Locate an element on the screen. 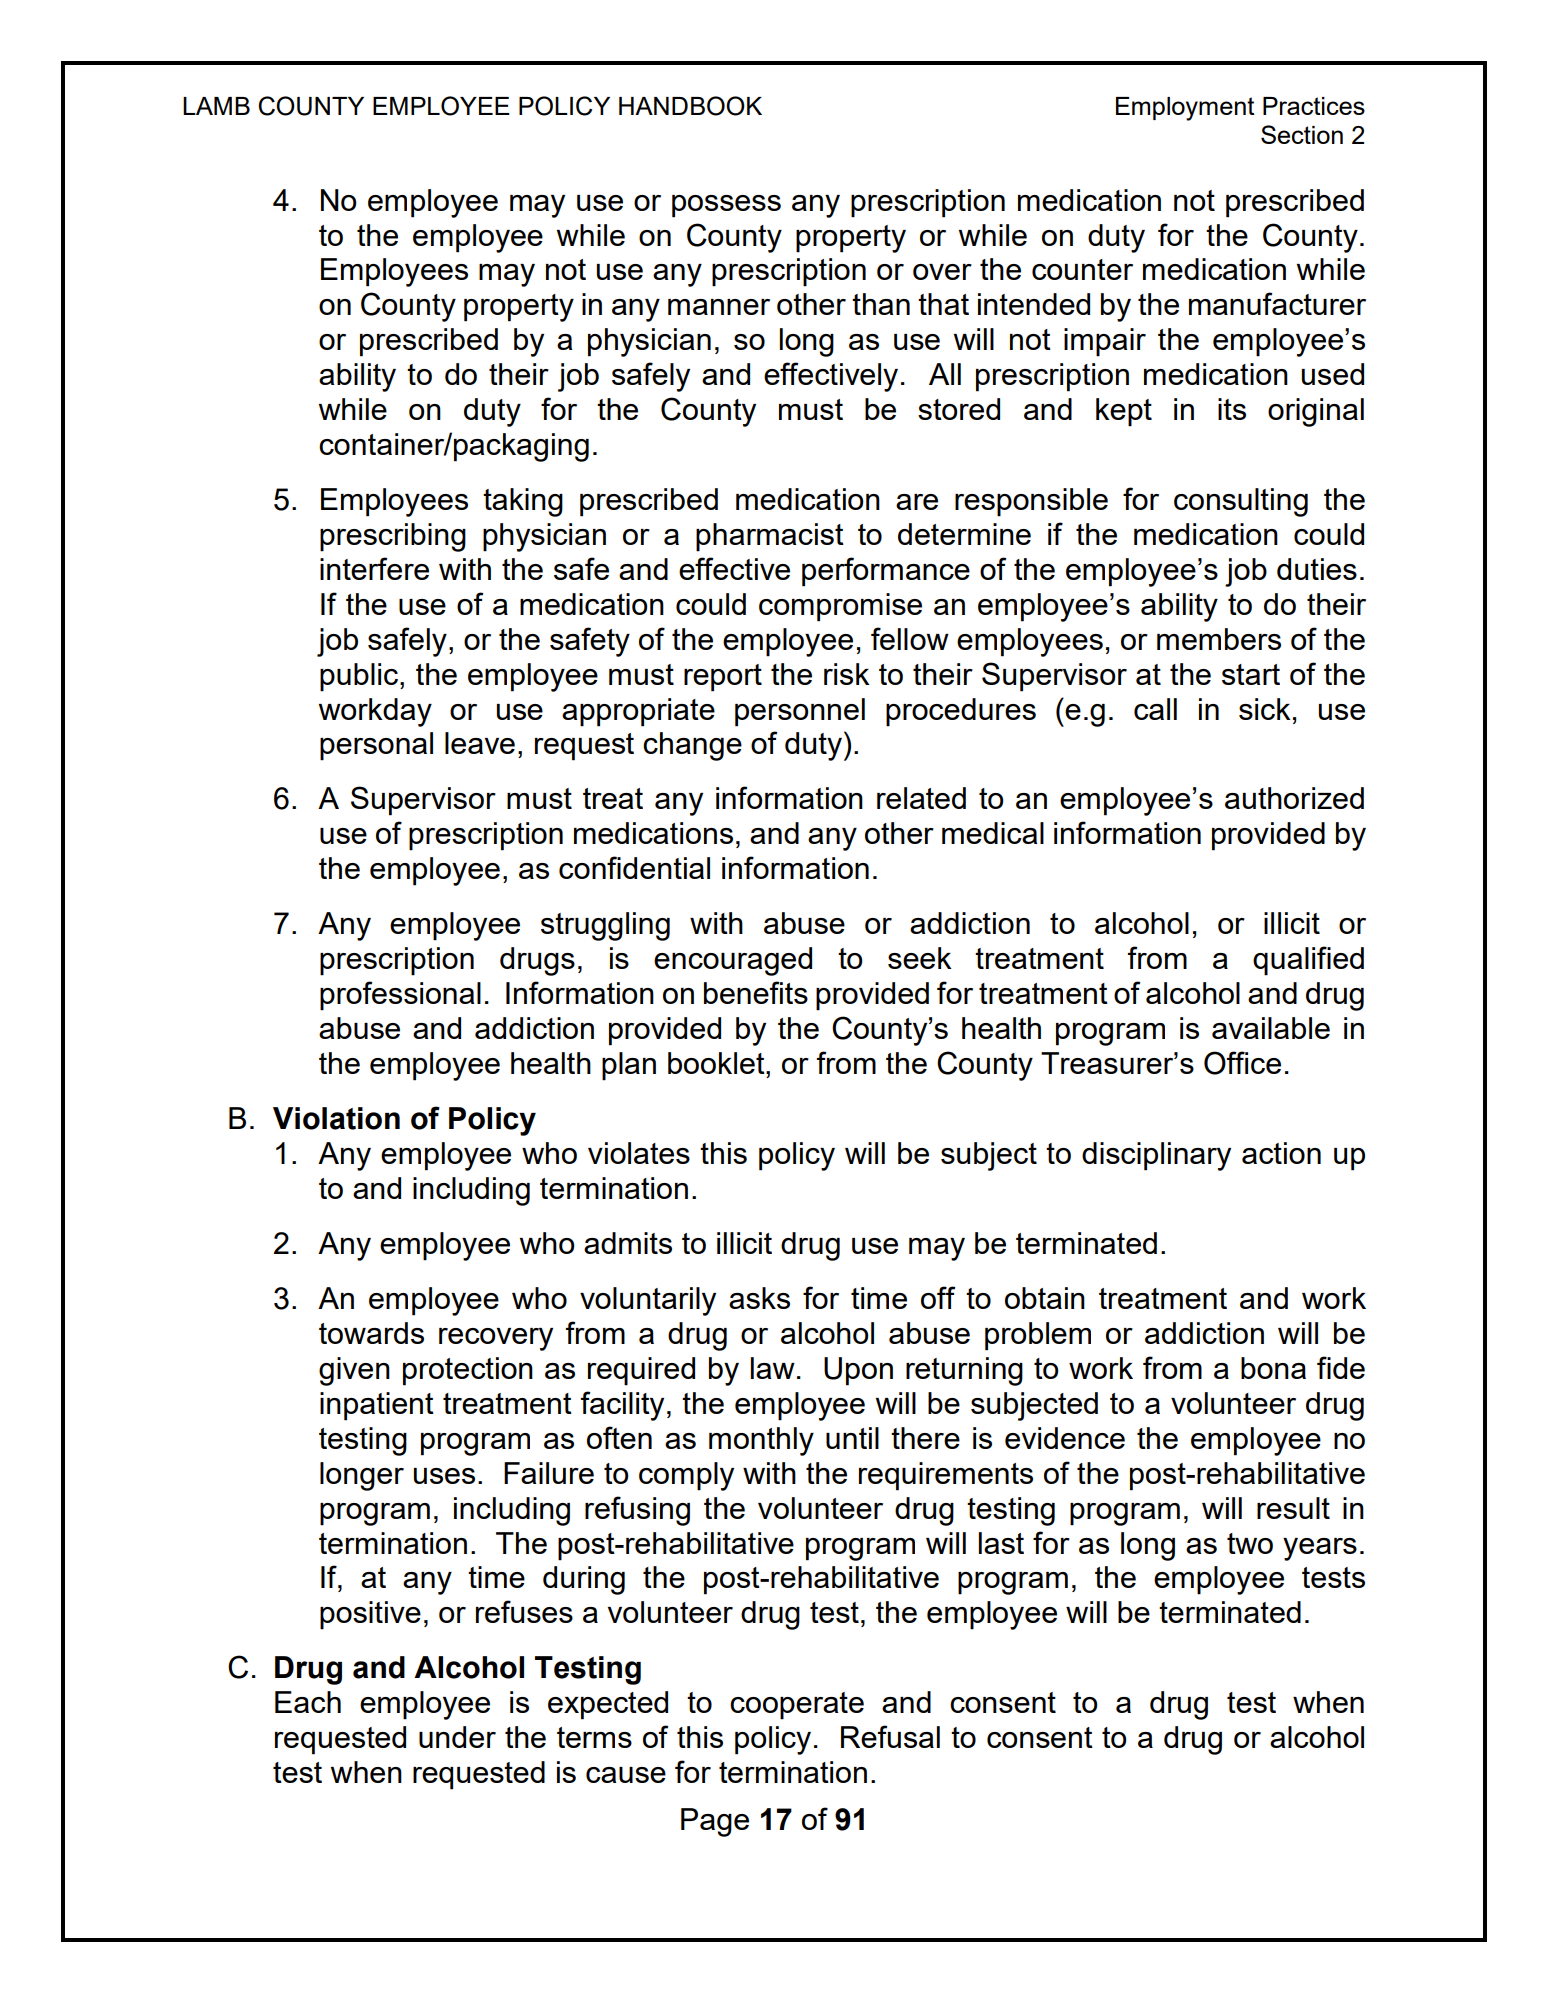 Image resolution: width=1548 pixels, height=2003 pixels. possess is located at coordinates (726, 206).
